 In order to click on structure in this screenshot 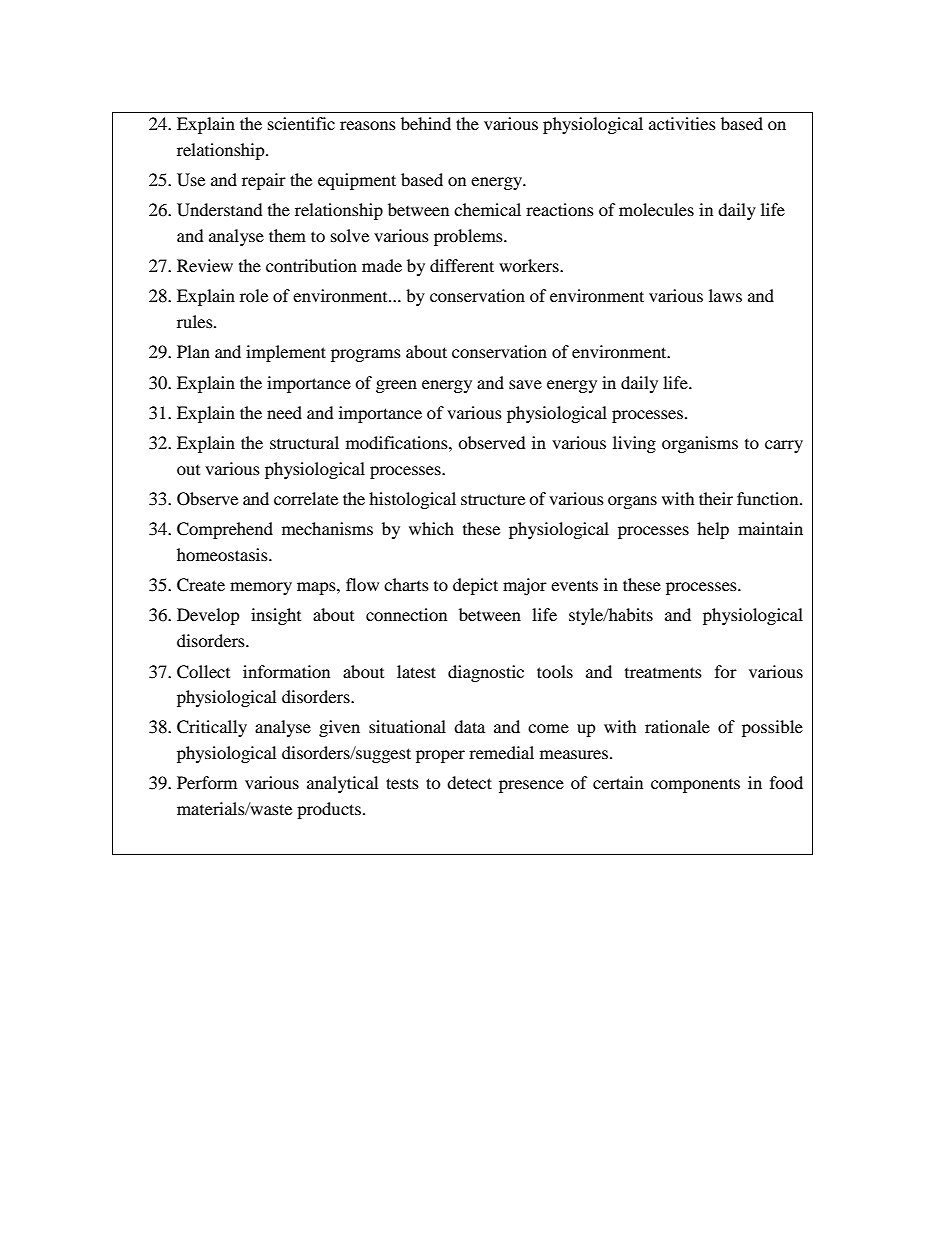, I will do `click(493, 499)`.
